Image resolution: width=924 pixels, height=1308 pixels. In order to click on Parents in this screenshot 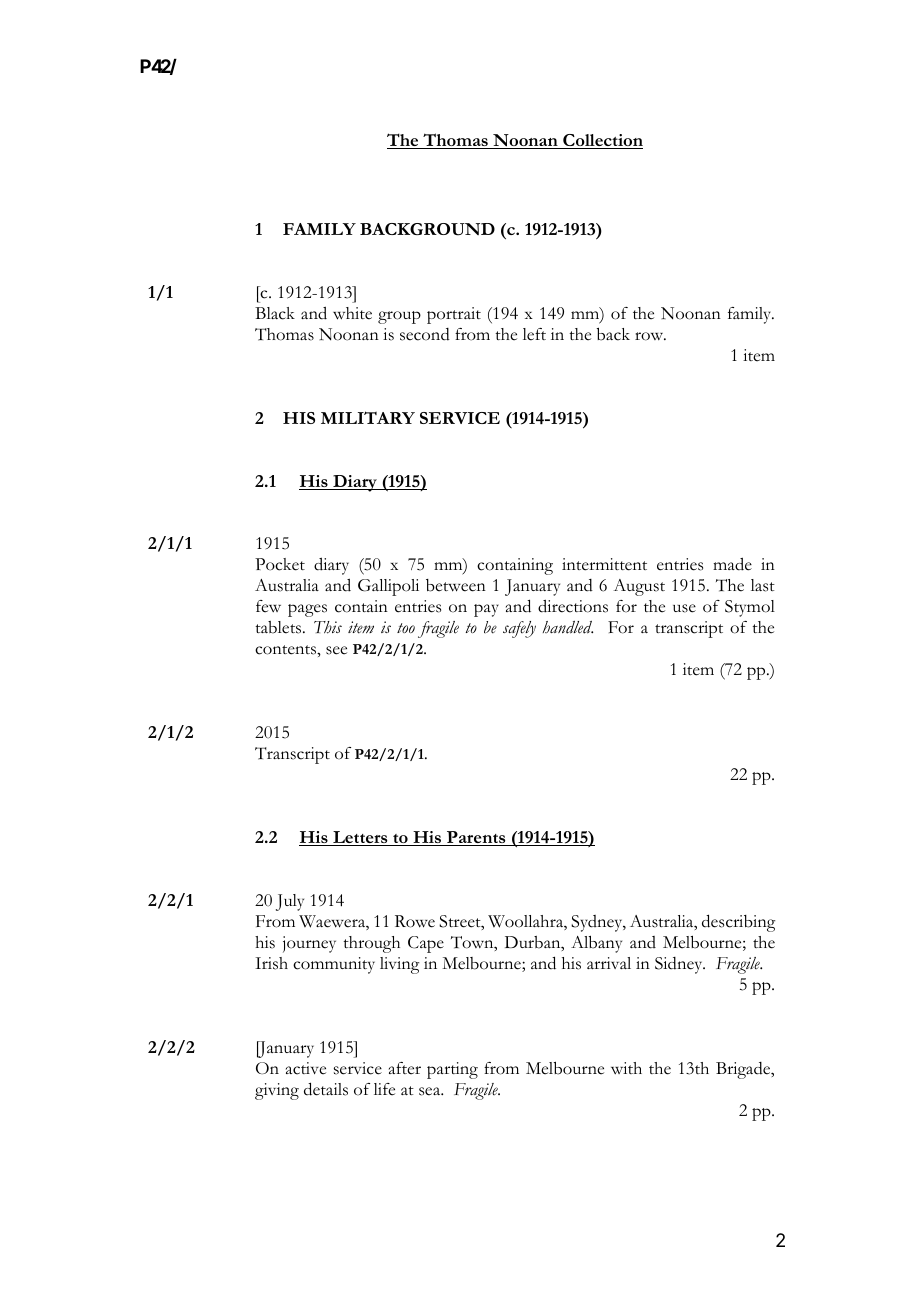, I will do `click(476, 838)`.
